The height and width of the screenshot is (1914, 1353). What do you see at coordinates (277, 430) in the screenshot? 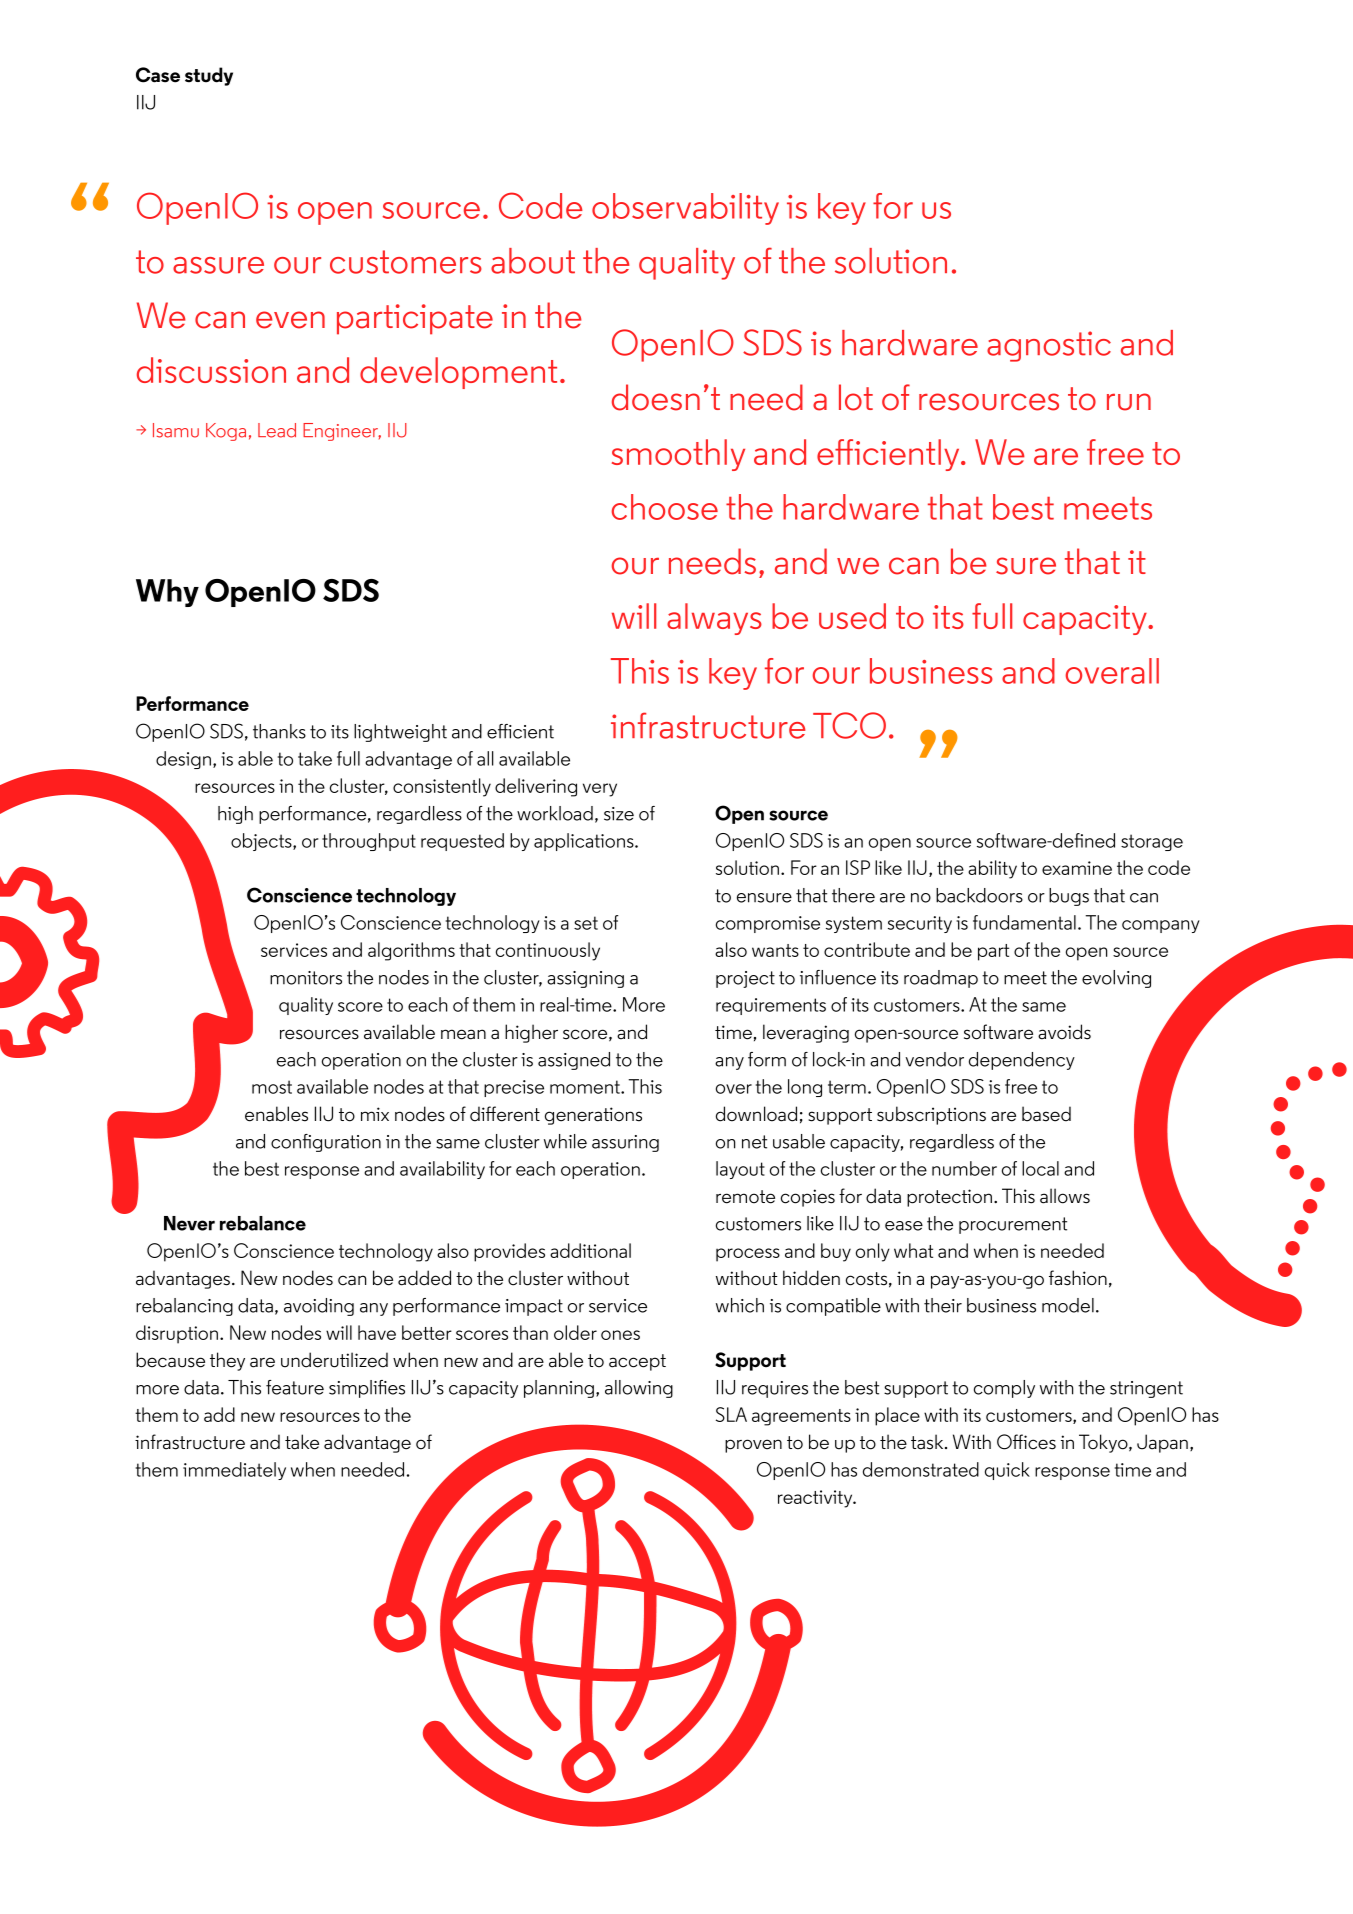
I see `Lead` at bounding box center [277, 430].
